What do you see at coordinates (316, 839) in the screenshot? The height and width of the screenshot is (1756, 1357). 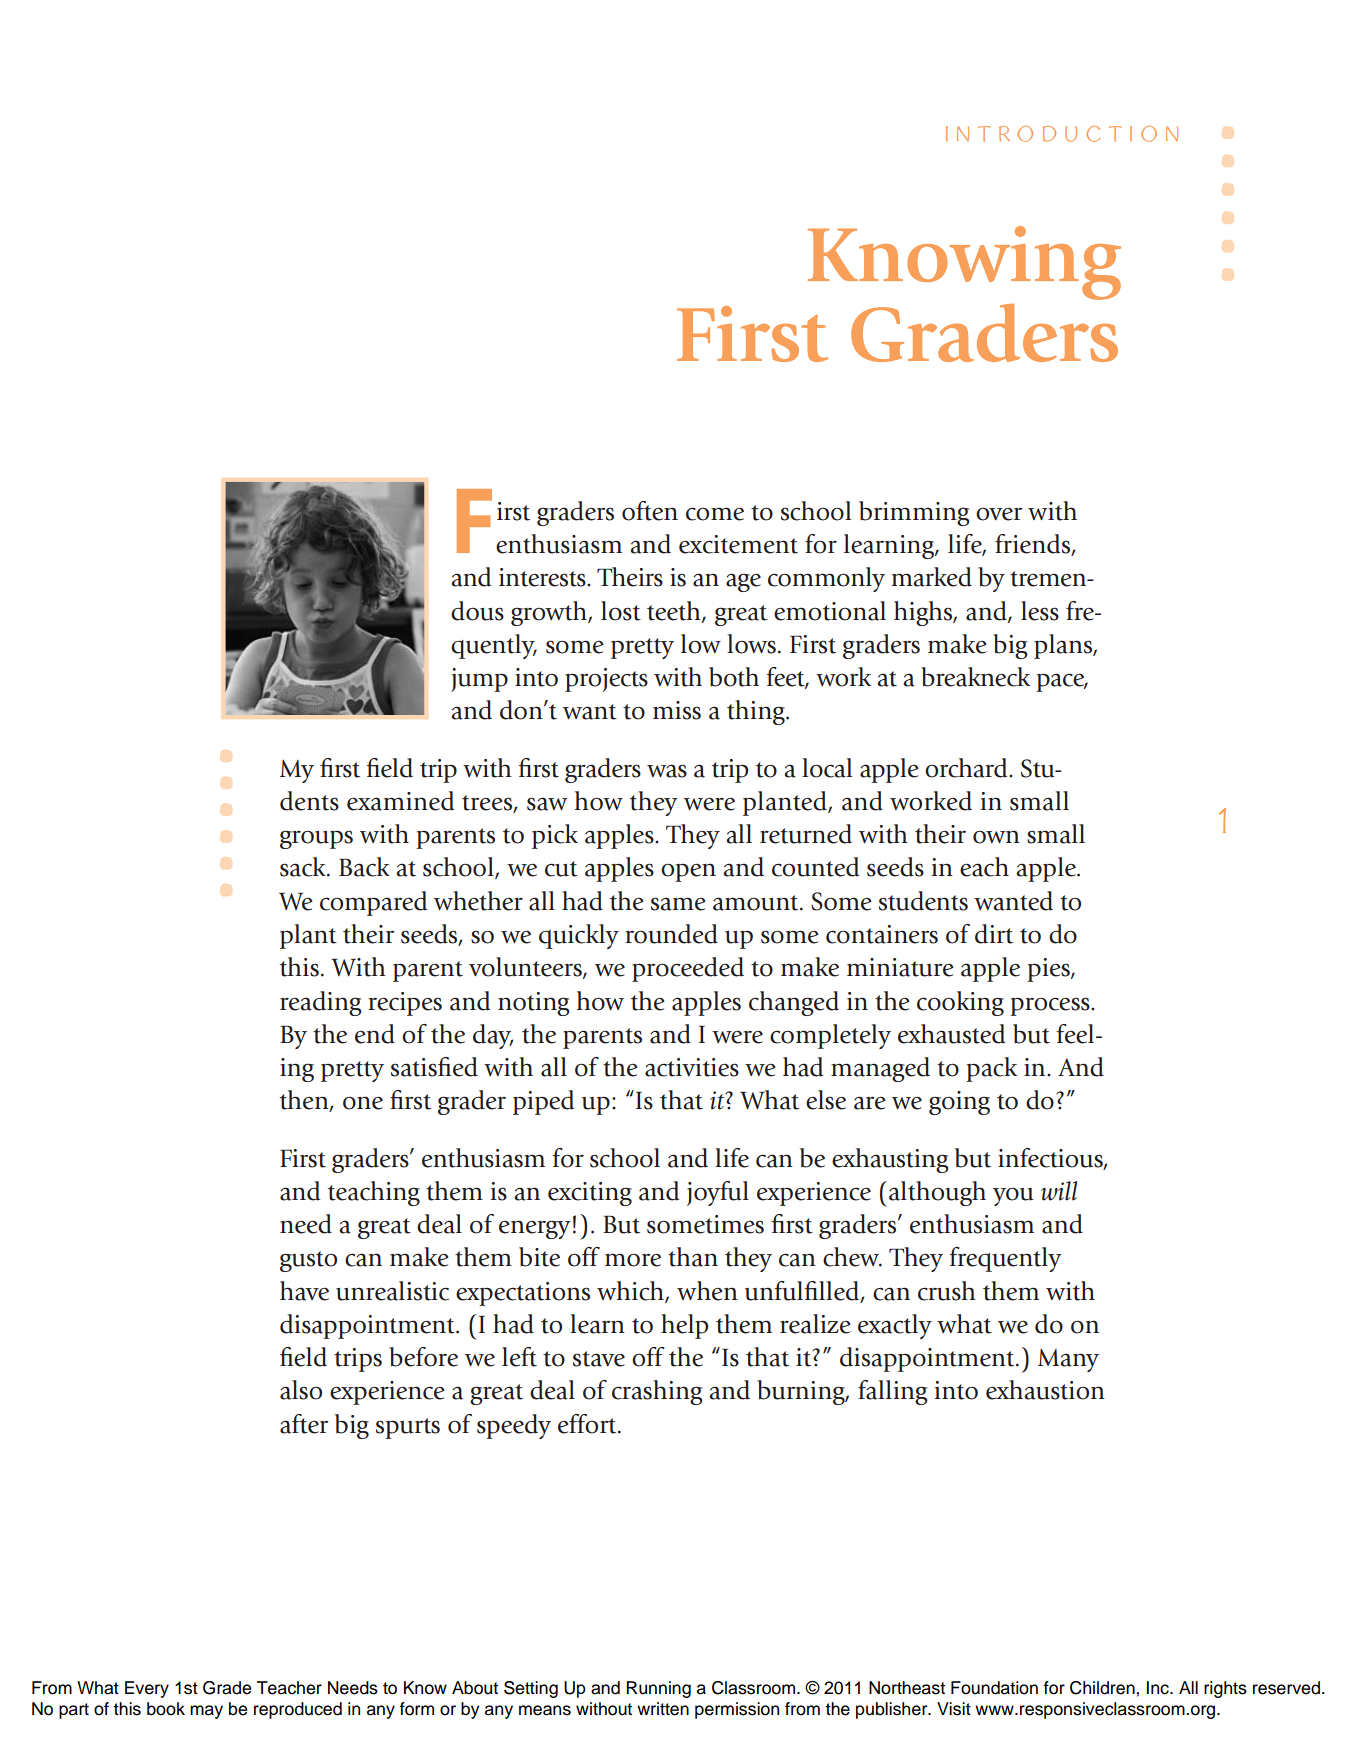 I see `groups` at bounding box center [316, 839].
